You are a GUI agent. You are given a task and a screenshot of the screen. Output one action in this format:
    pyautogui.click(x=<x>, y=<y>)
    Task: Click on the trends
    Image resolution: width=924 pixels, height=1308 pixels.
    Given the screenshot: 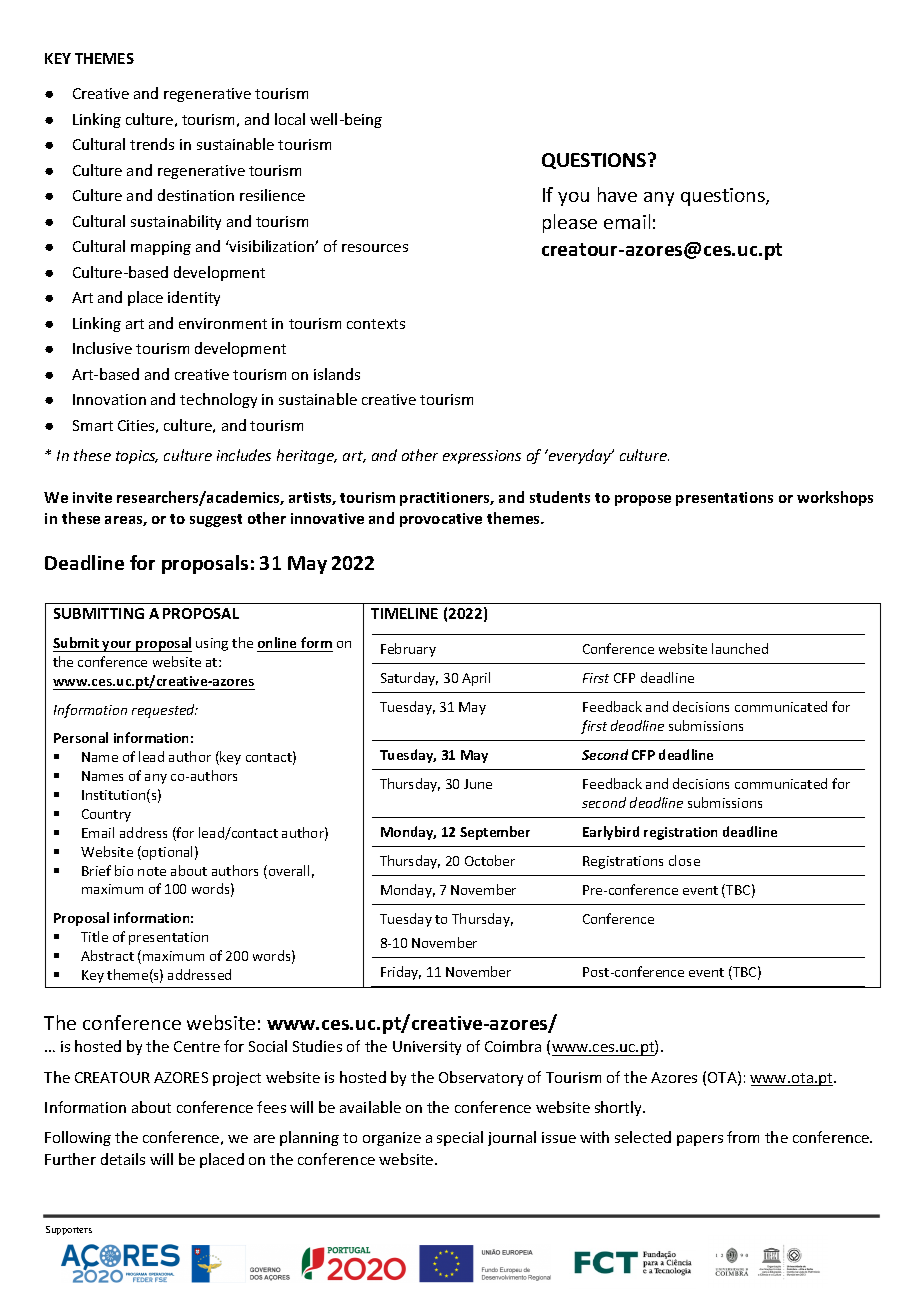 What is the action you would take?
    pyautogui.click(x=152, y=144)
